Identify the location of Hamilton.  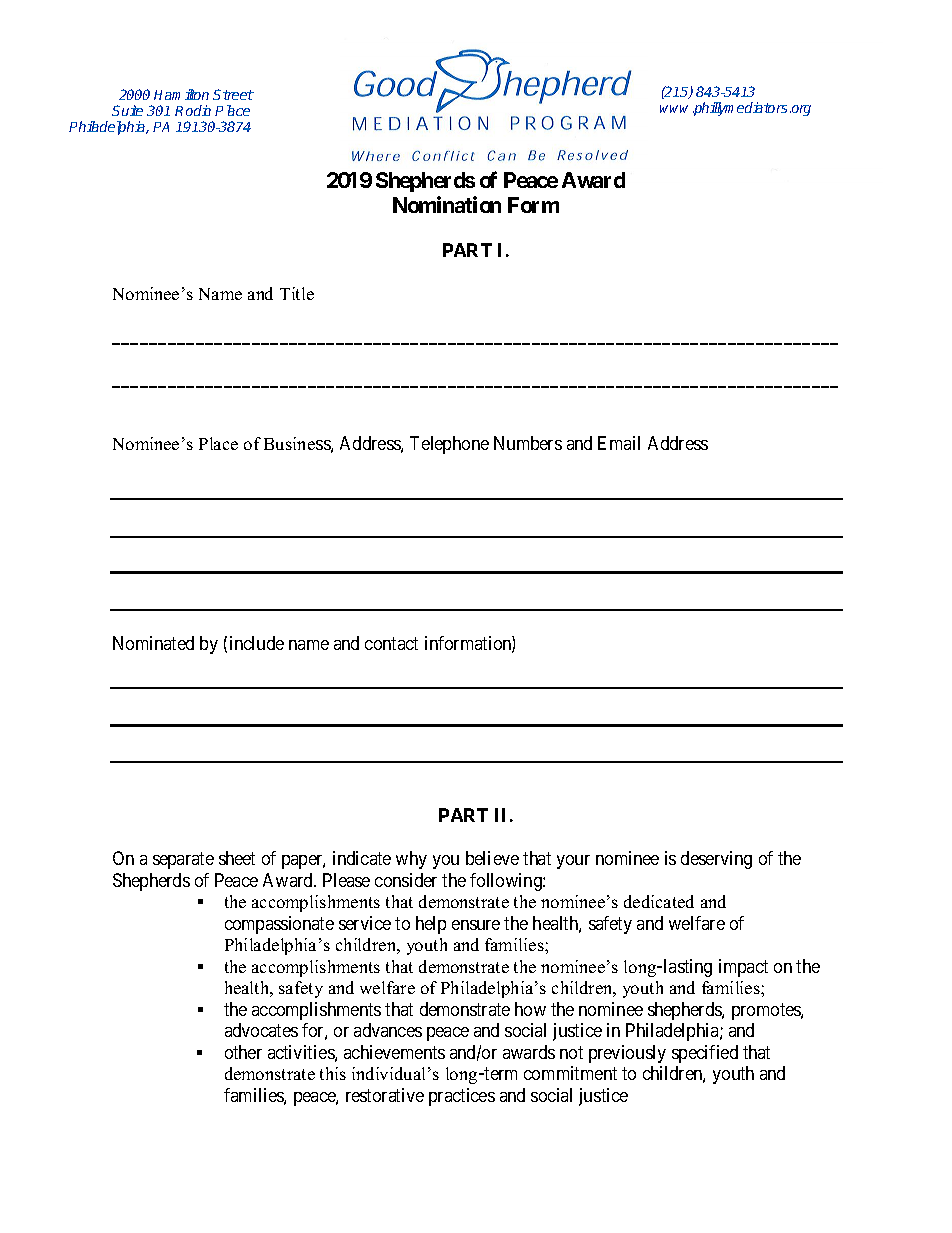
(181, 94).
